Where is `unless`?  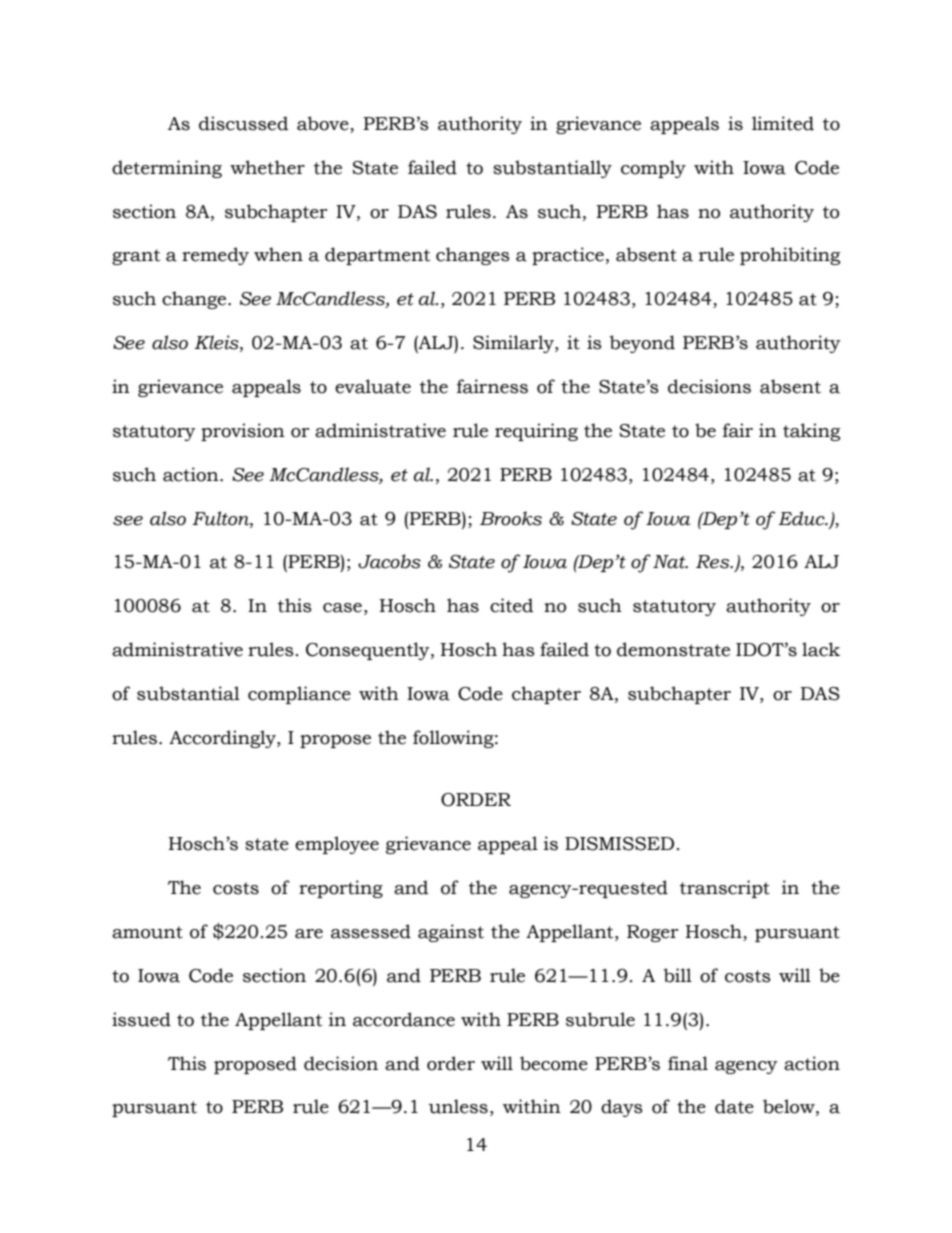 unless is located at coordinates (458, 1106).
